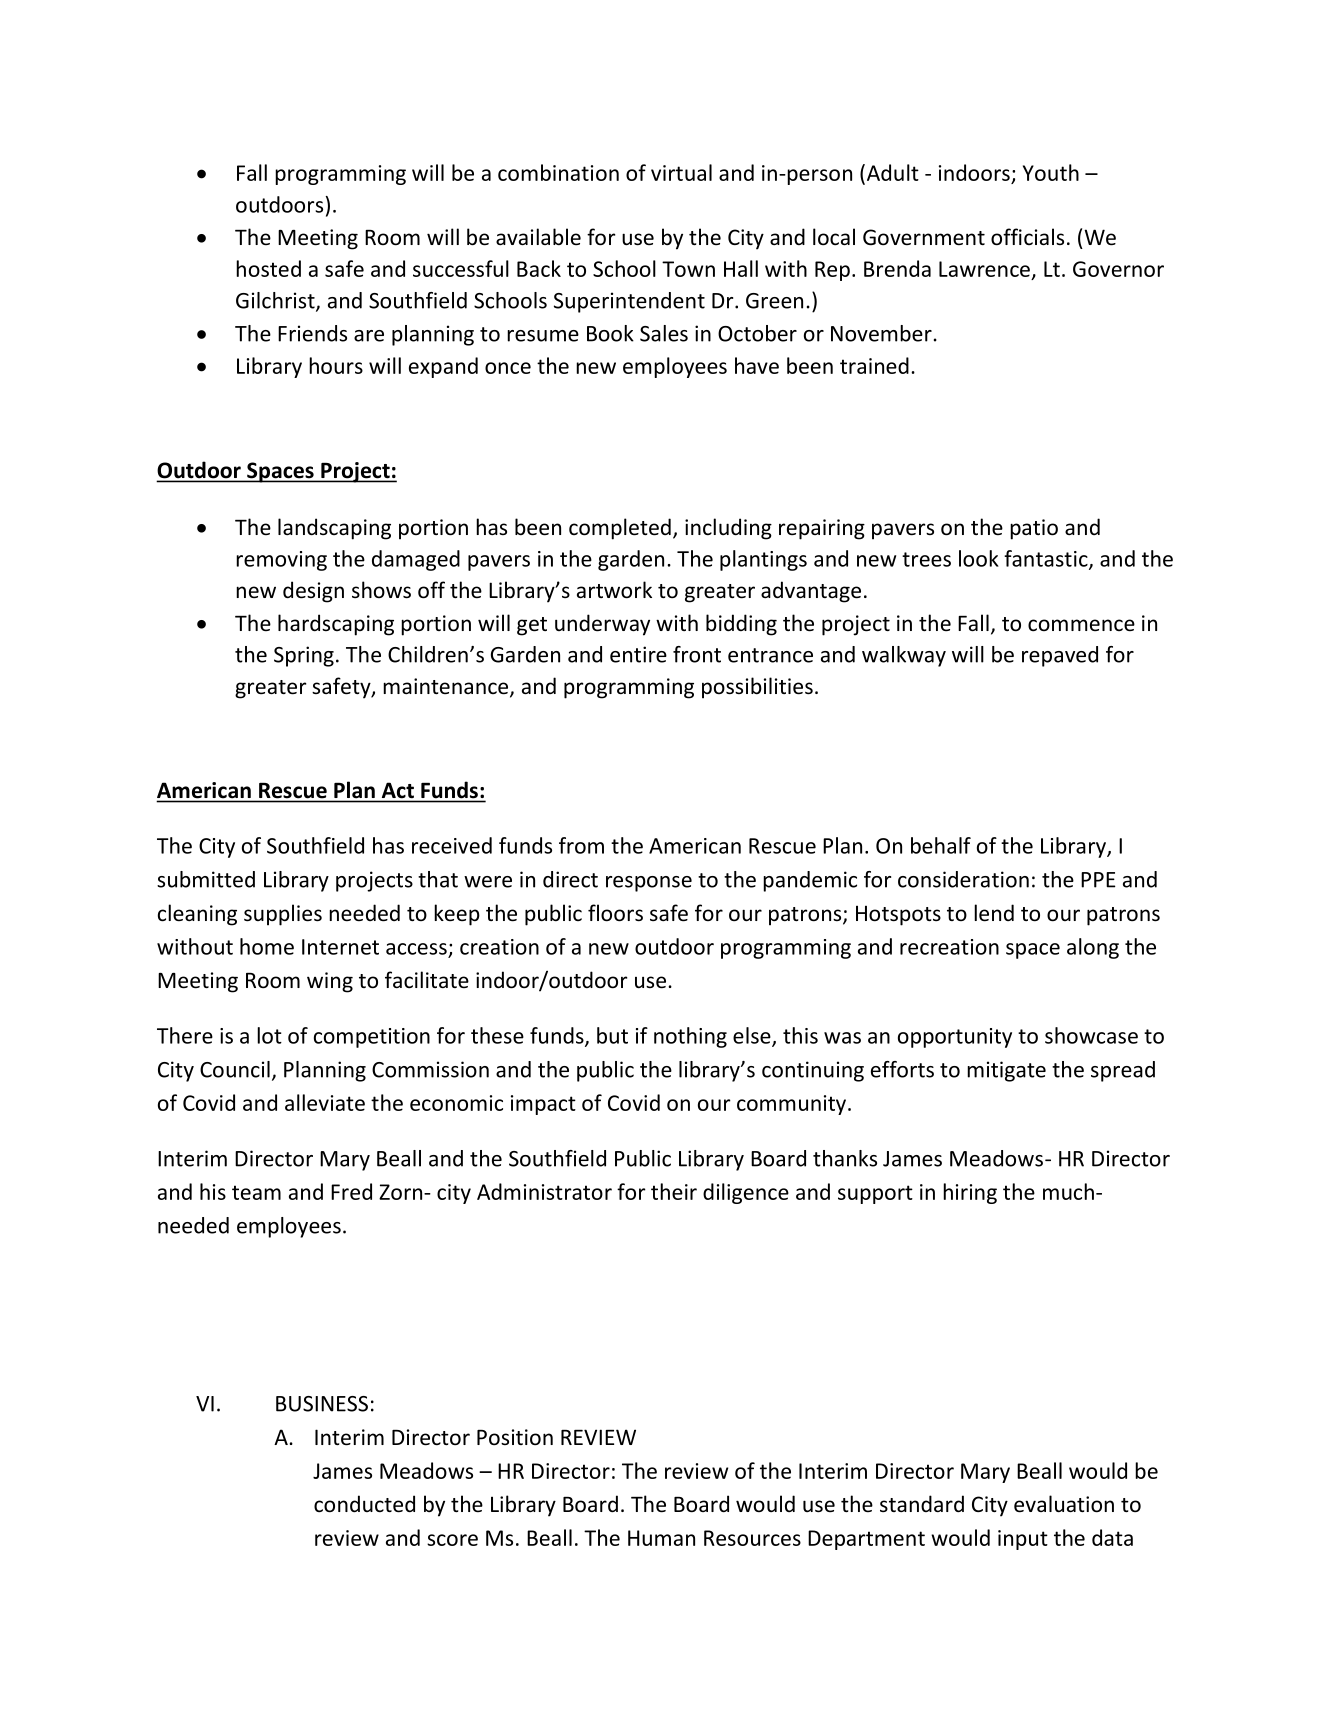 The image size is (1332, 1724). I want to click on response, so click(649, 884).
